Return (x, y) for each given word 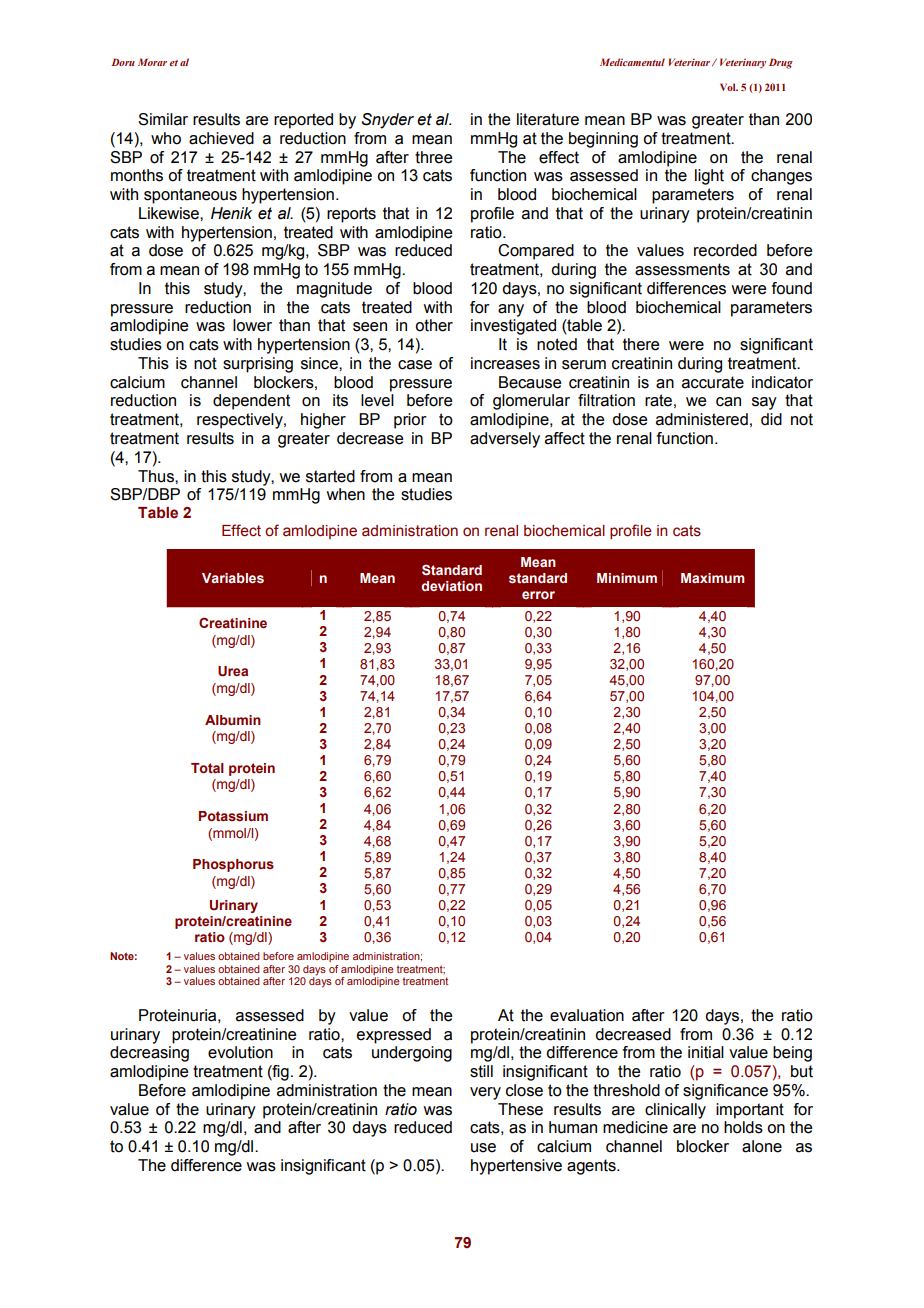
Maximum (712, 578)
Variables (233, 578)
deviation (452, 586)
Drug (781, 63)
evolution (240, 1052)
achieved (221, 138)
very (485, 1093)
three (433, 157)
